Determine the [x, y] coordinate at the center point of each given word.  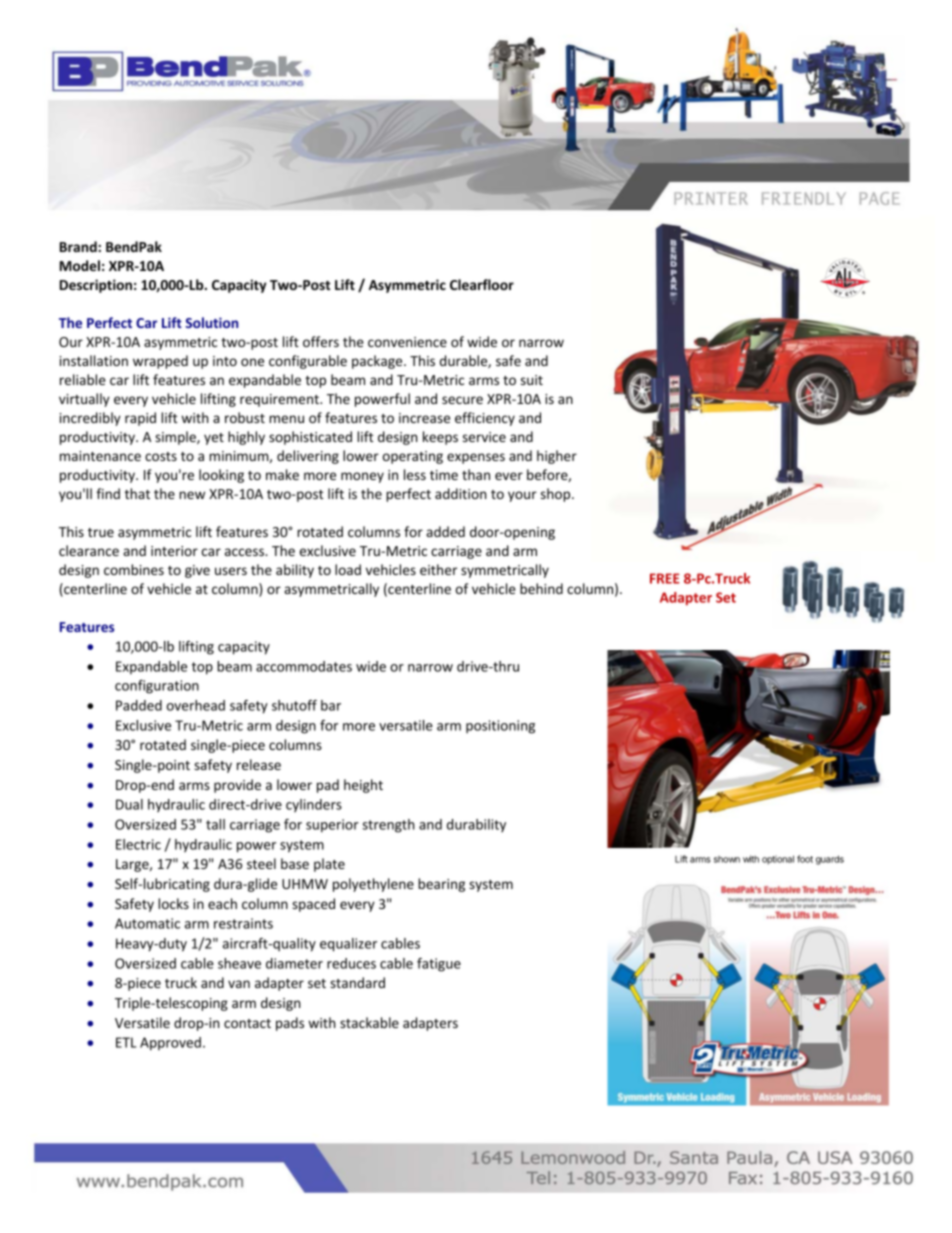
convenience [407, 342]
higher [557, 457]
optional [778, 860]
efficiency [485, 419]
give [197, 571]
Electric [138, 844]
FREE [665, 578]
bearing [441, 885]
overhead [196, 705]
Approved [170, 1044]
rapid [140, 419]
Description [96, 286]
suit [532, 380]
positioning [500, 727]
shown [727, 859]
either [438, 569]
